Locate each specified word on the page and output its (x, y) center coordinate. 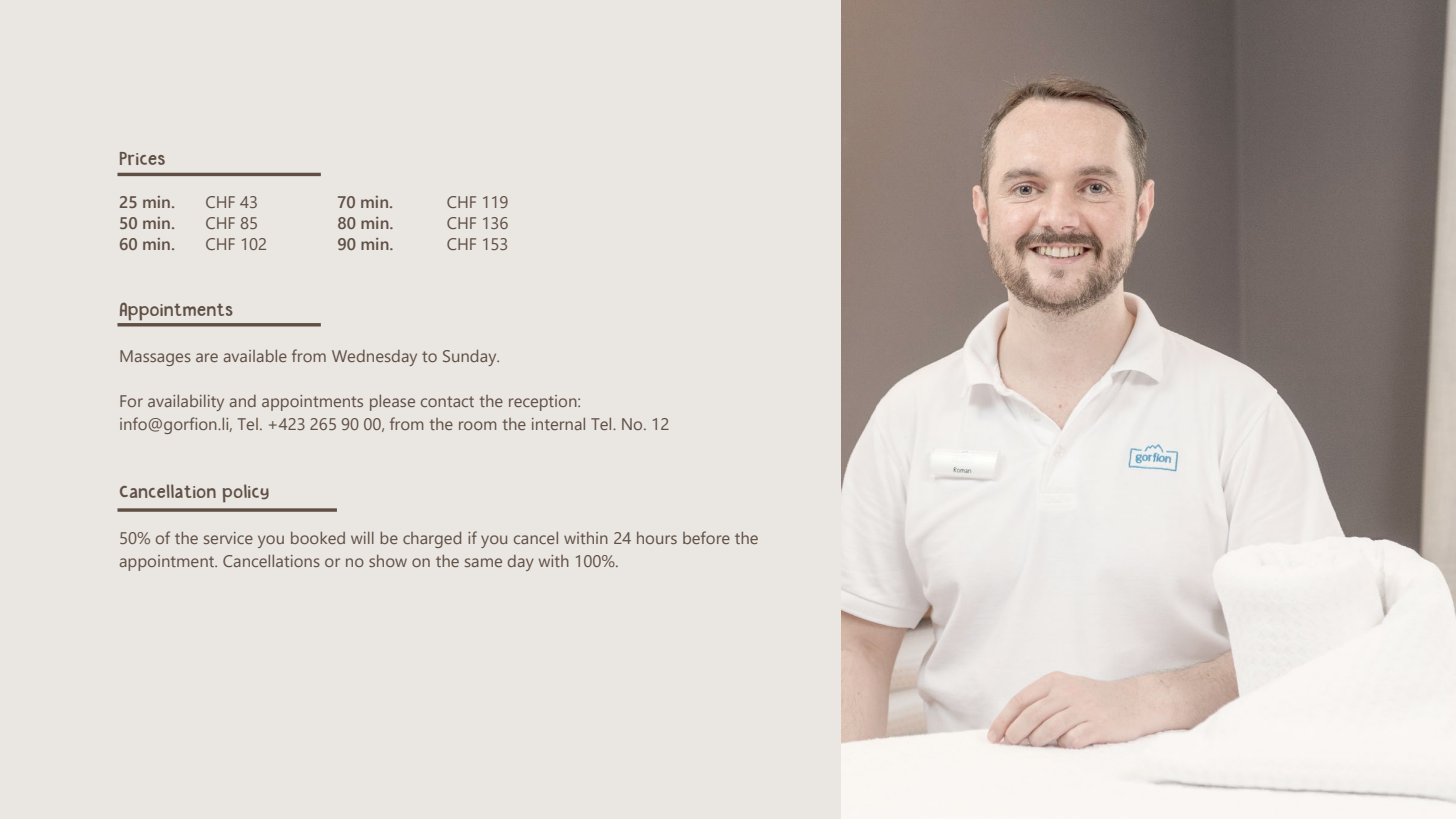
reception (544, 403)
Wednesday (374, 358)
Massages (155, 358)
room (478, 425)
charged (432, 540)
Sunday (471, 358)
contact (447, 401)
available (255, 356)
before (706, 537)
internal (558, 424)
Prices (142, 158)
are (207, 357)
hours (657, 538)
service (228, 538)
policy (246, 493)
